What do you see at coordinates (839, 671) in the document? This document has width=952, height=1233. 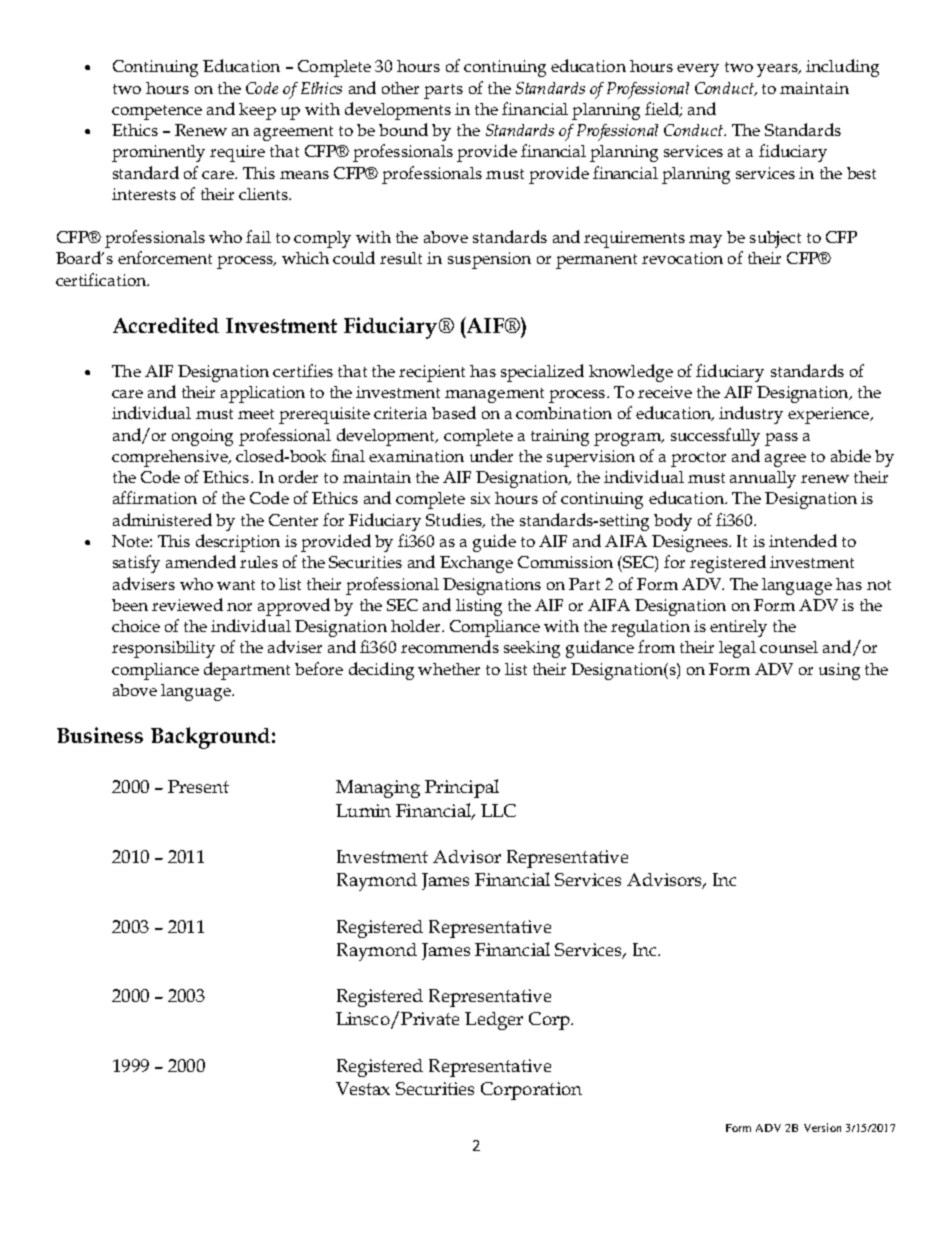 I see `using` at bounding box center [839, 671].
